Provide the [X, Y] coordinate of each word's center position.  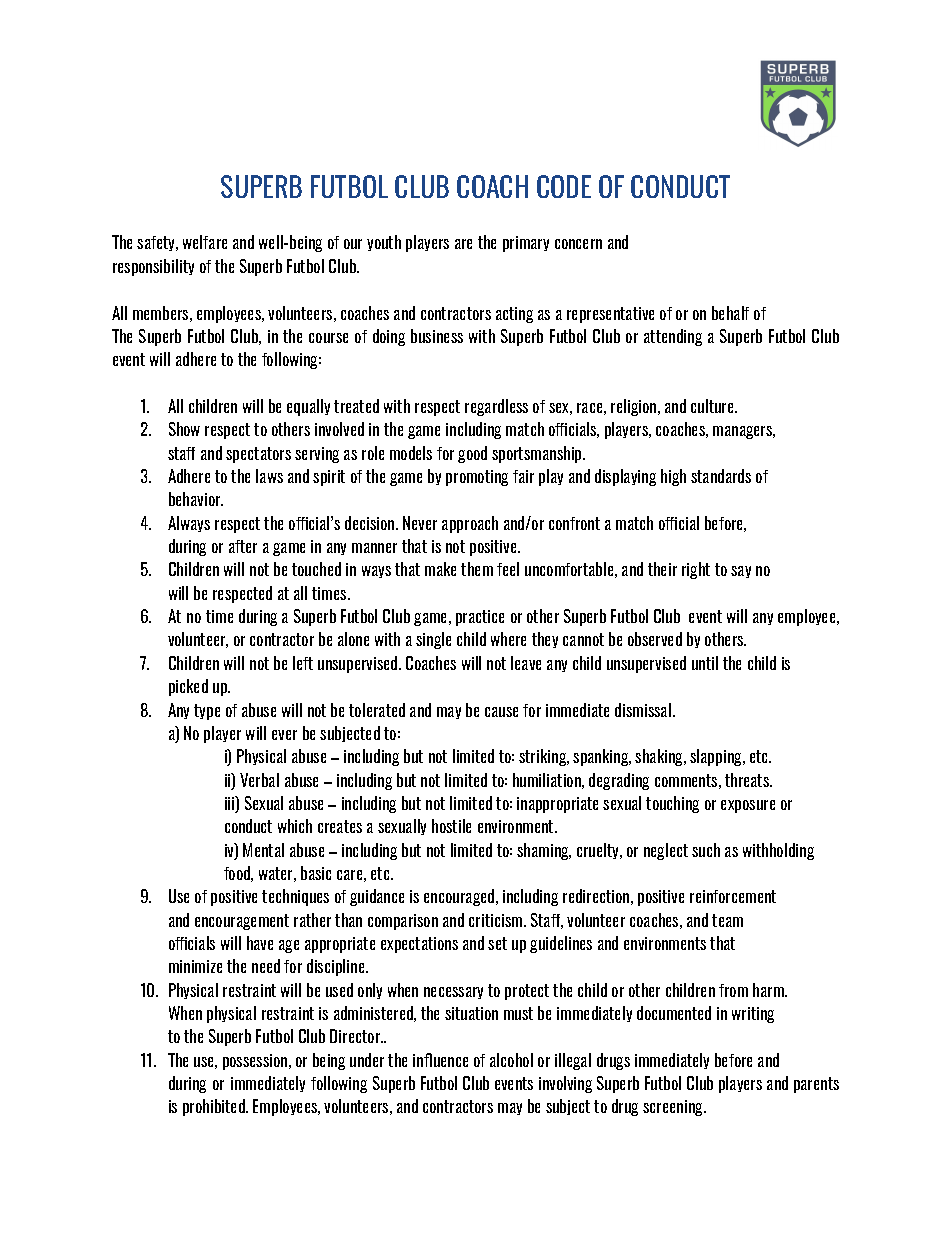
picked [188, 687]
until [705, 663]
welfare [205, 242]
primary [526, 244]
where [508, 639]
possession [256, 1062]
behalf [730, 313]
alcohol [511, 1060]
